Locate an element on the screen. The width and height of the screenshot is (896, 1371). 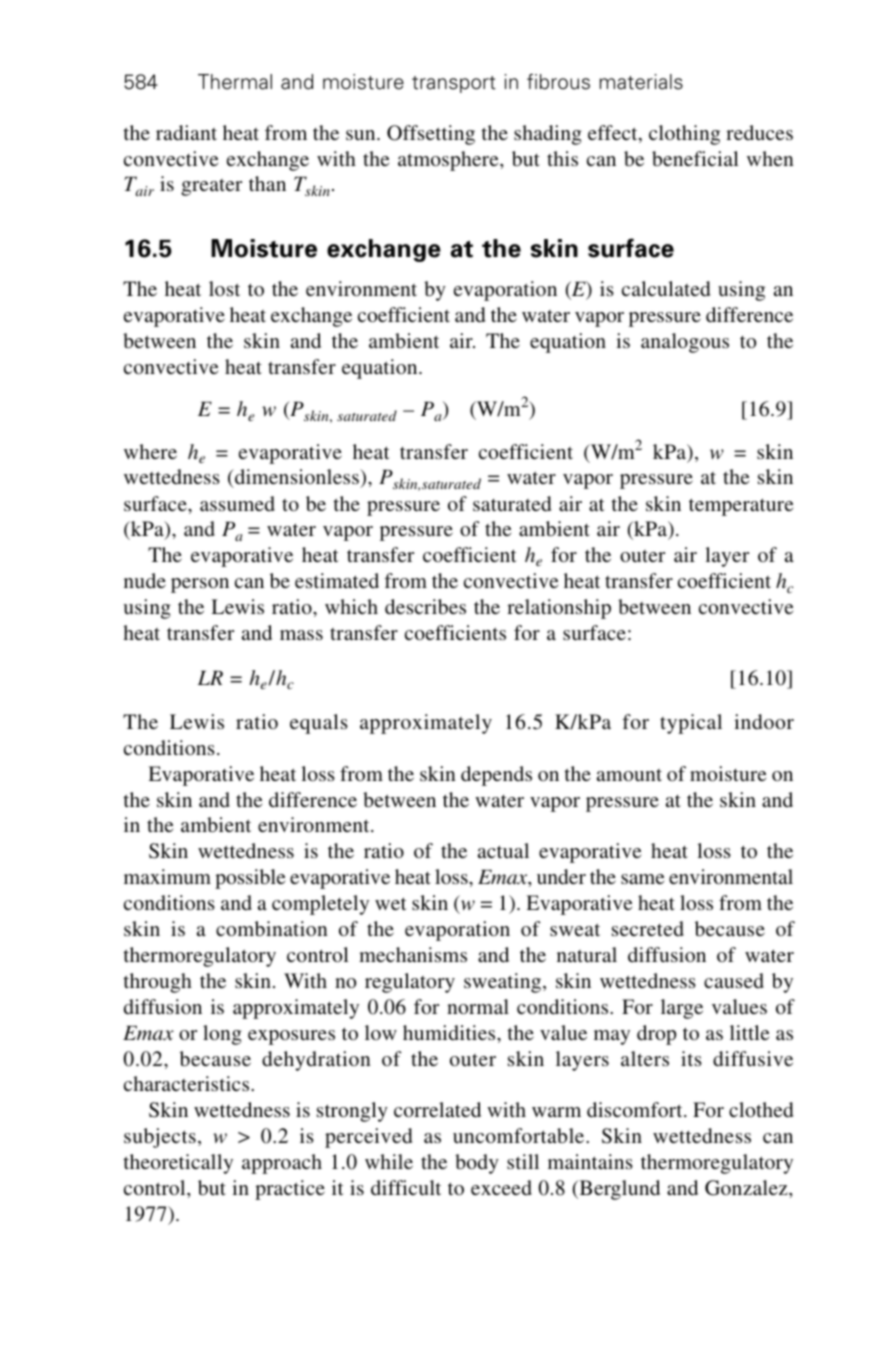
describes is located at coordinates (425, 606).
